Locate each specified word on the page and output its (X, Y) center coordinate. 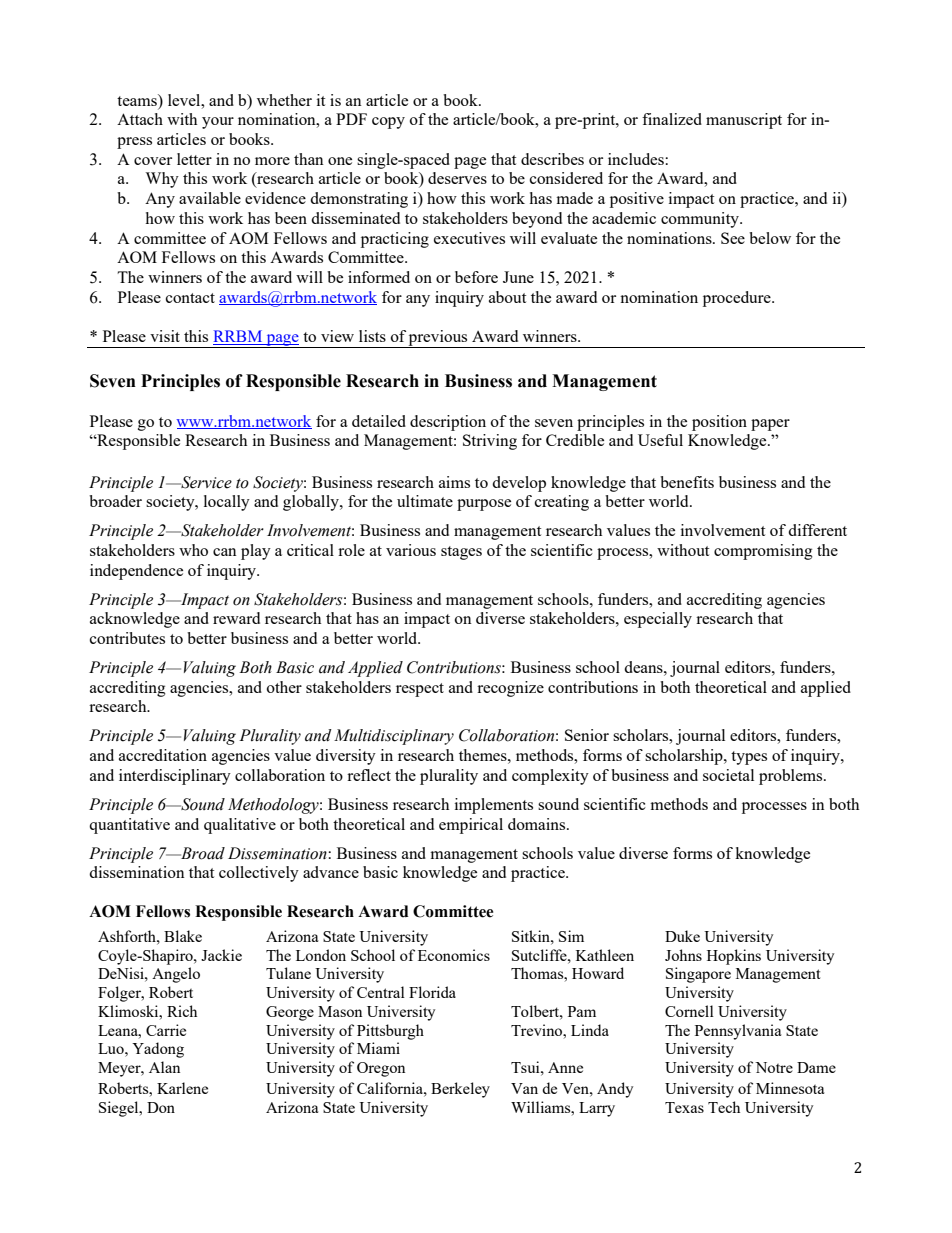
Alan (164, 1067)
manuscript (744, 121)
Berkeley (460, 1090)
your (218, 123)
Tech (724, 1107)
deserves (457, 178)
